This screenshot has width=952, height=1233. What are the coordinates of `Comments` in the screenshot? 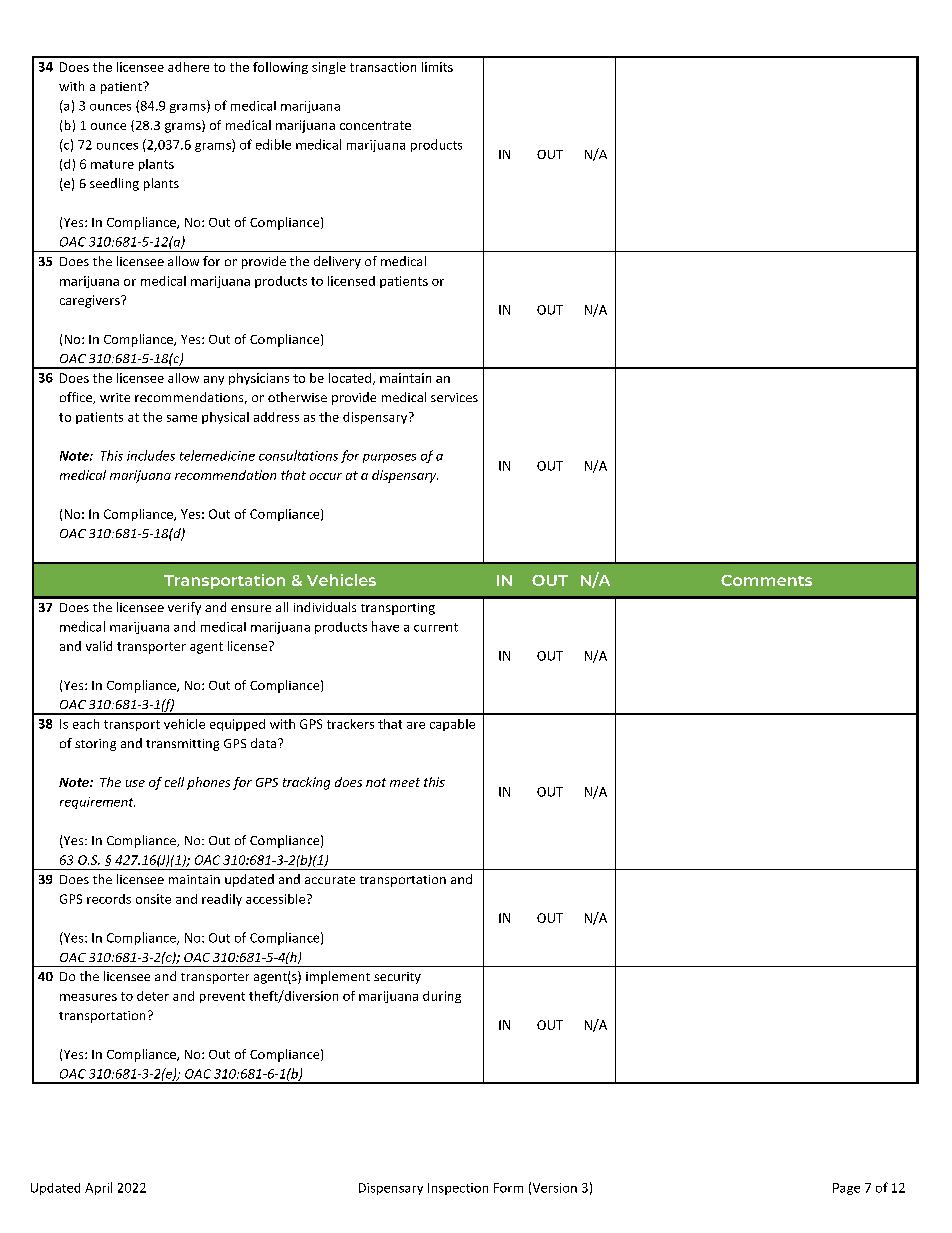 It's located at (766, 580).
